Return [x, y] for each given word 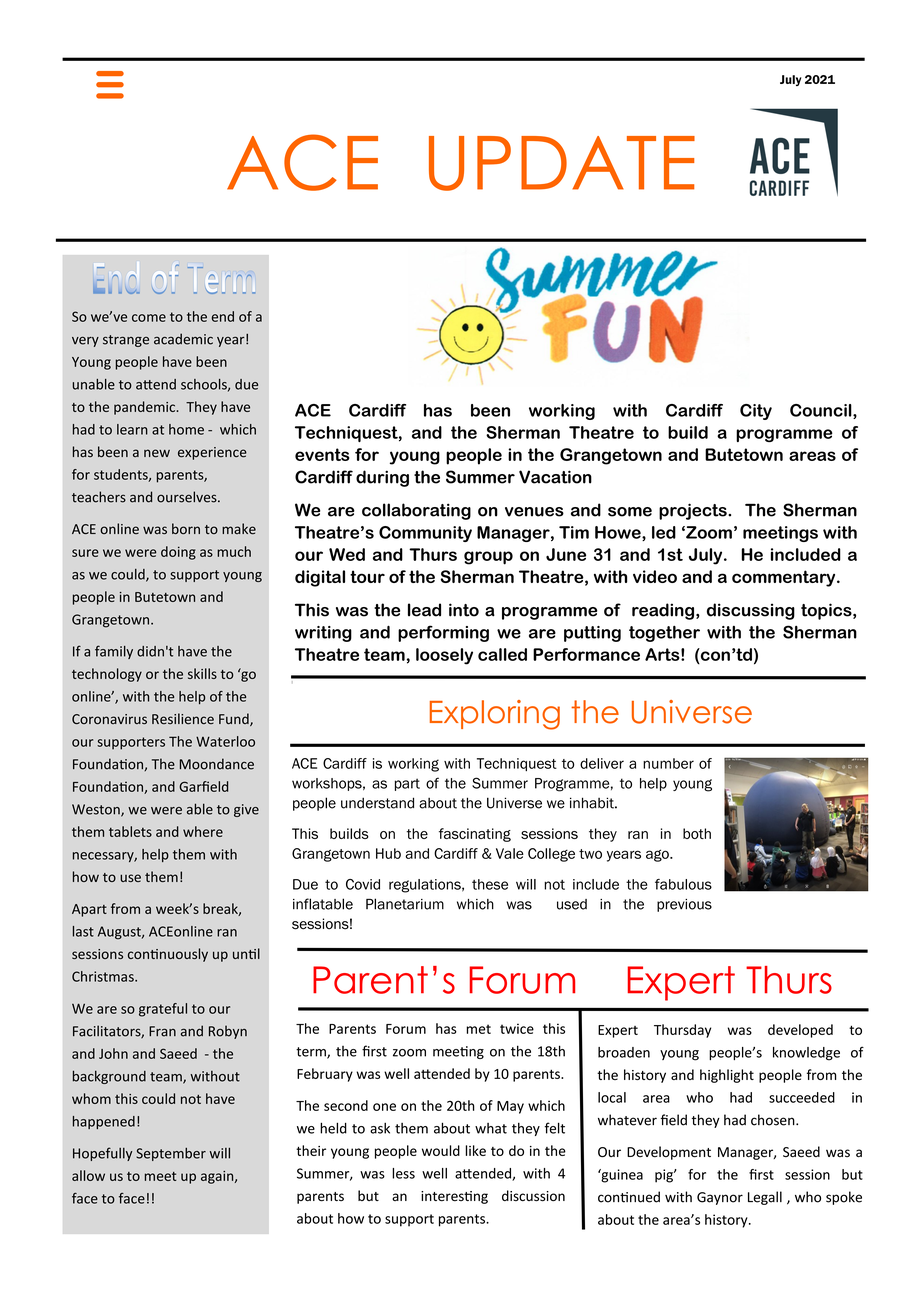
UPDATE [562, 163]
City [756, 412]
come [149, 318]
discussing [751, 611]
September [171, 1154]
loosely [444, 656]
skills [202, 673]
